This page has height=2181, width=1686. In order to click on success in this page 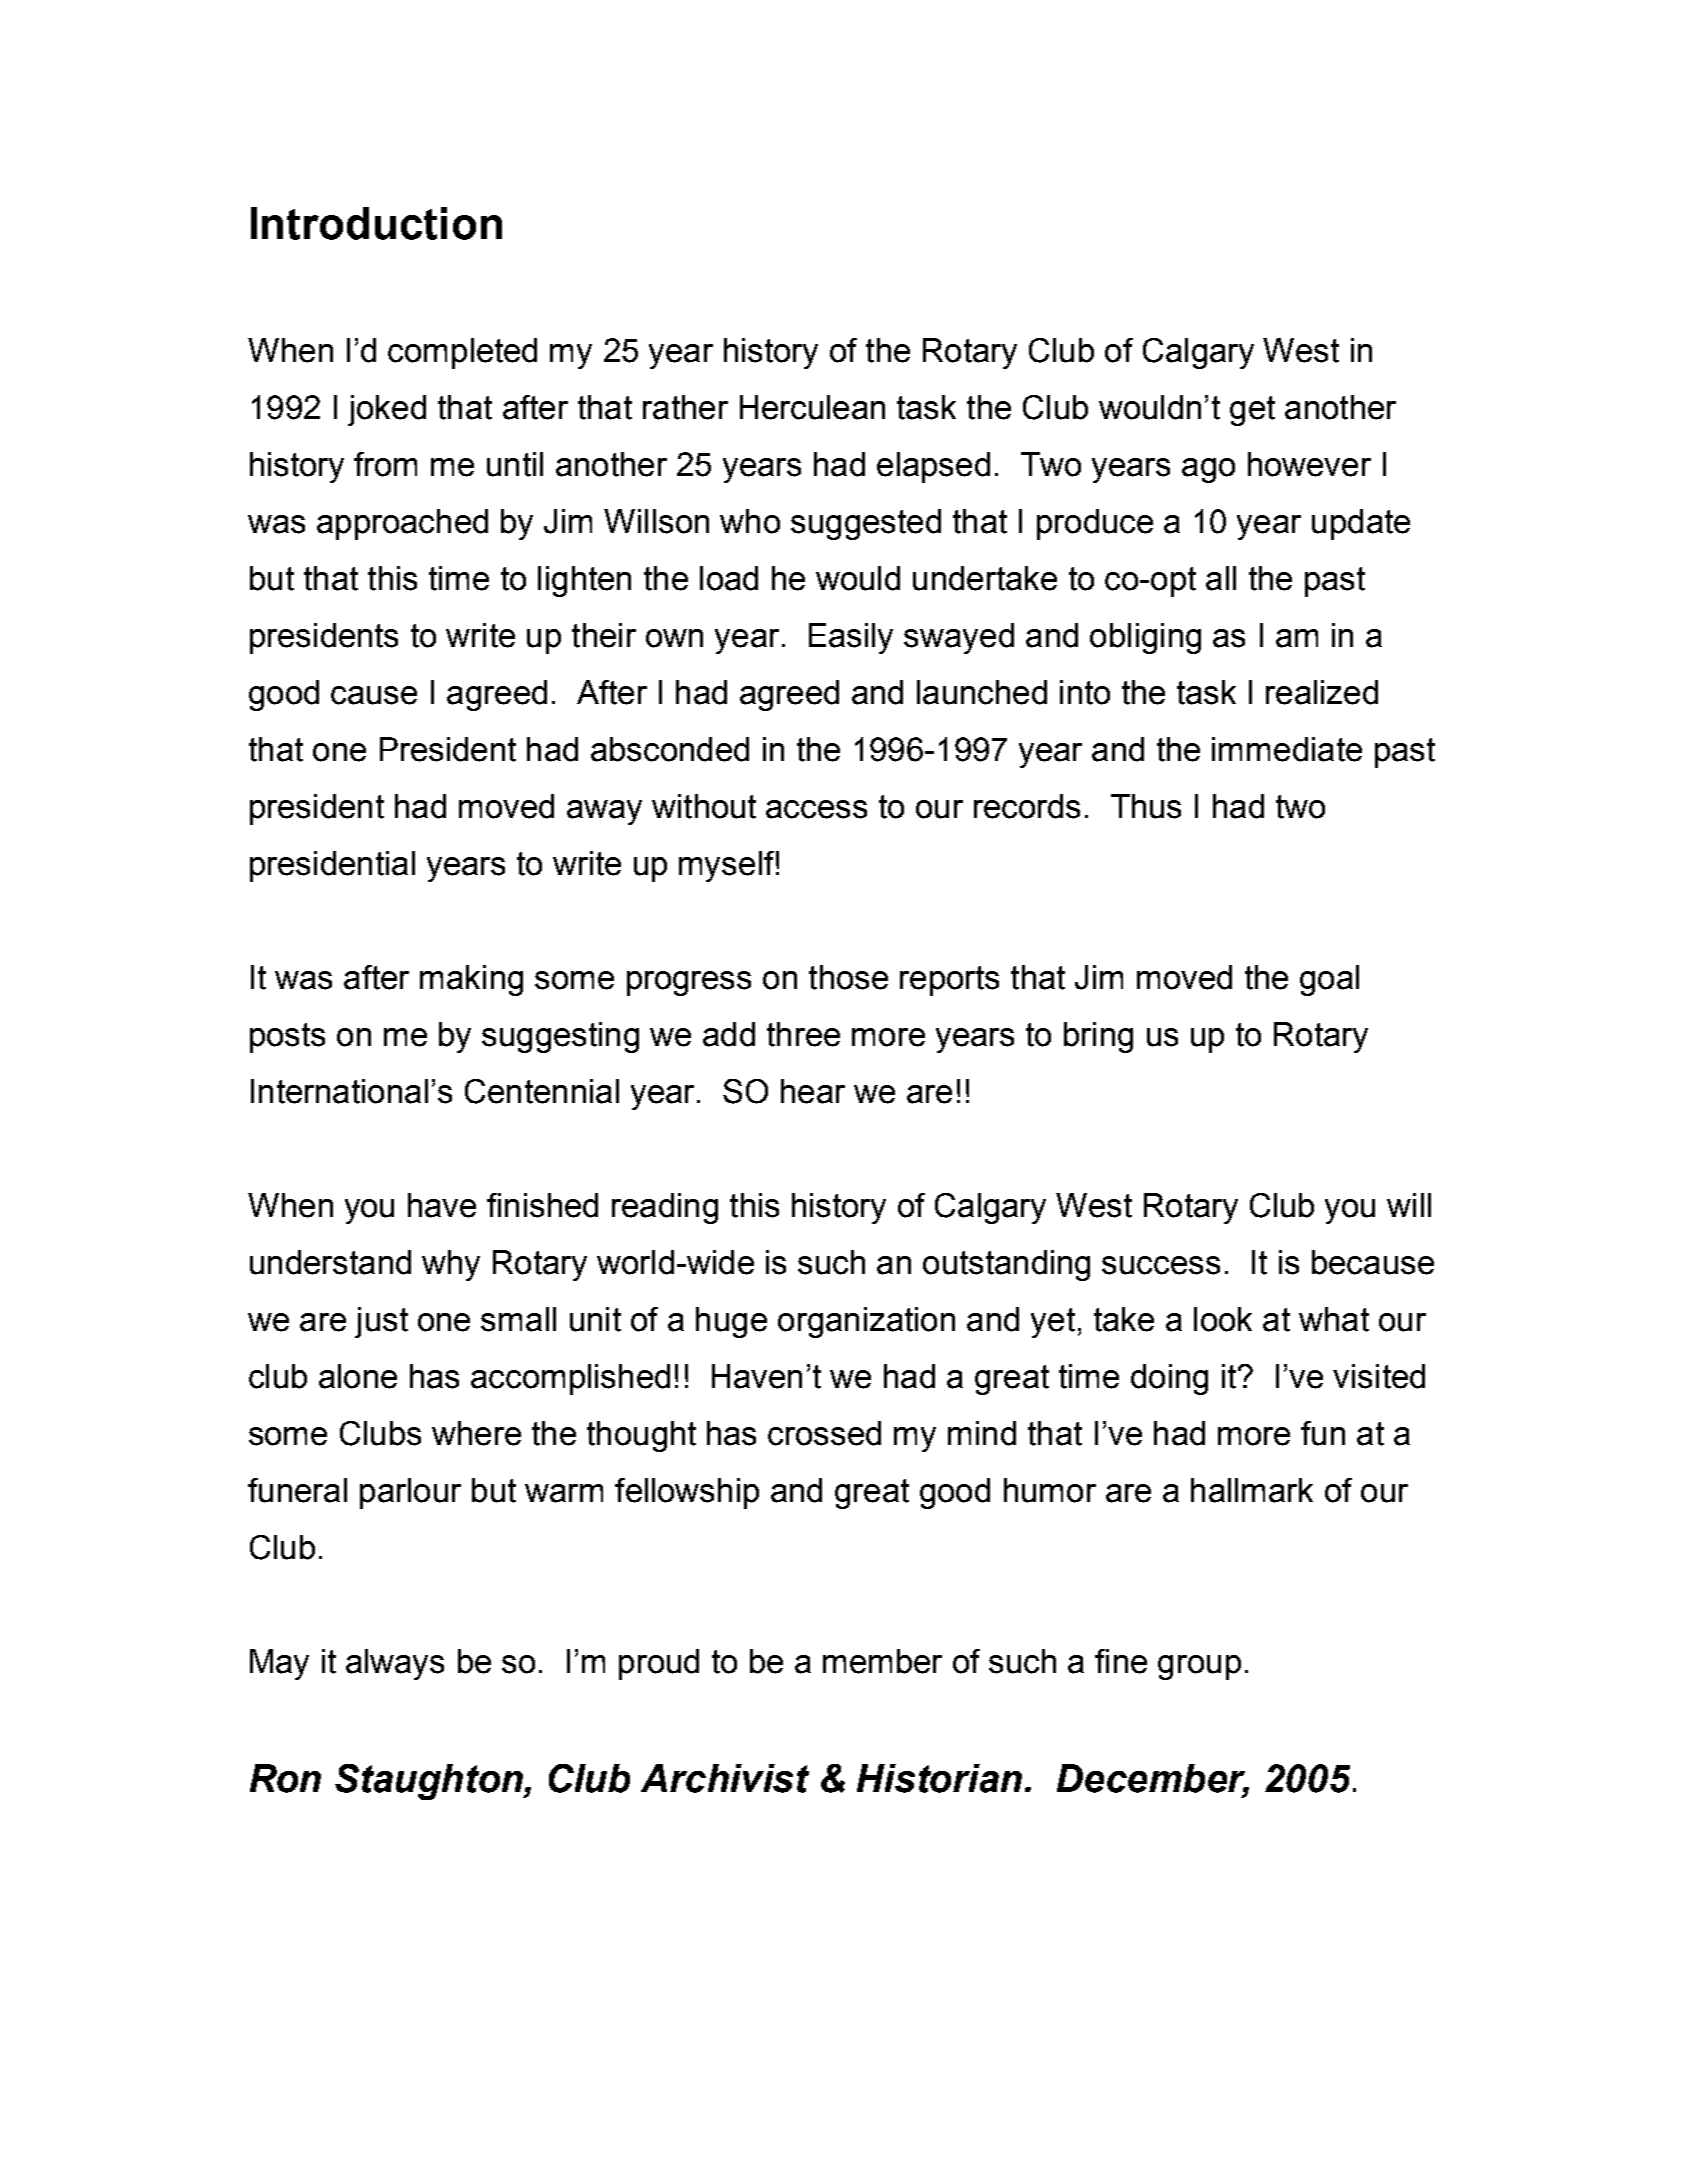, I will do `click(1161, 1265)`.
